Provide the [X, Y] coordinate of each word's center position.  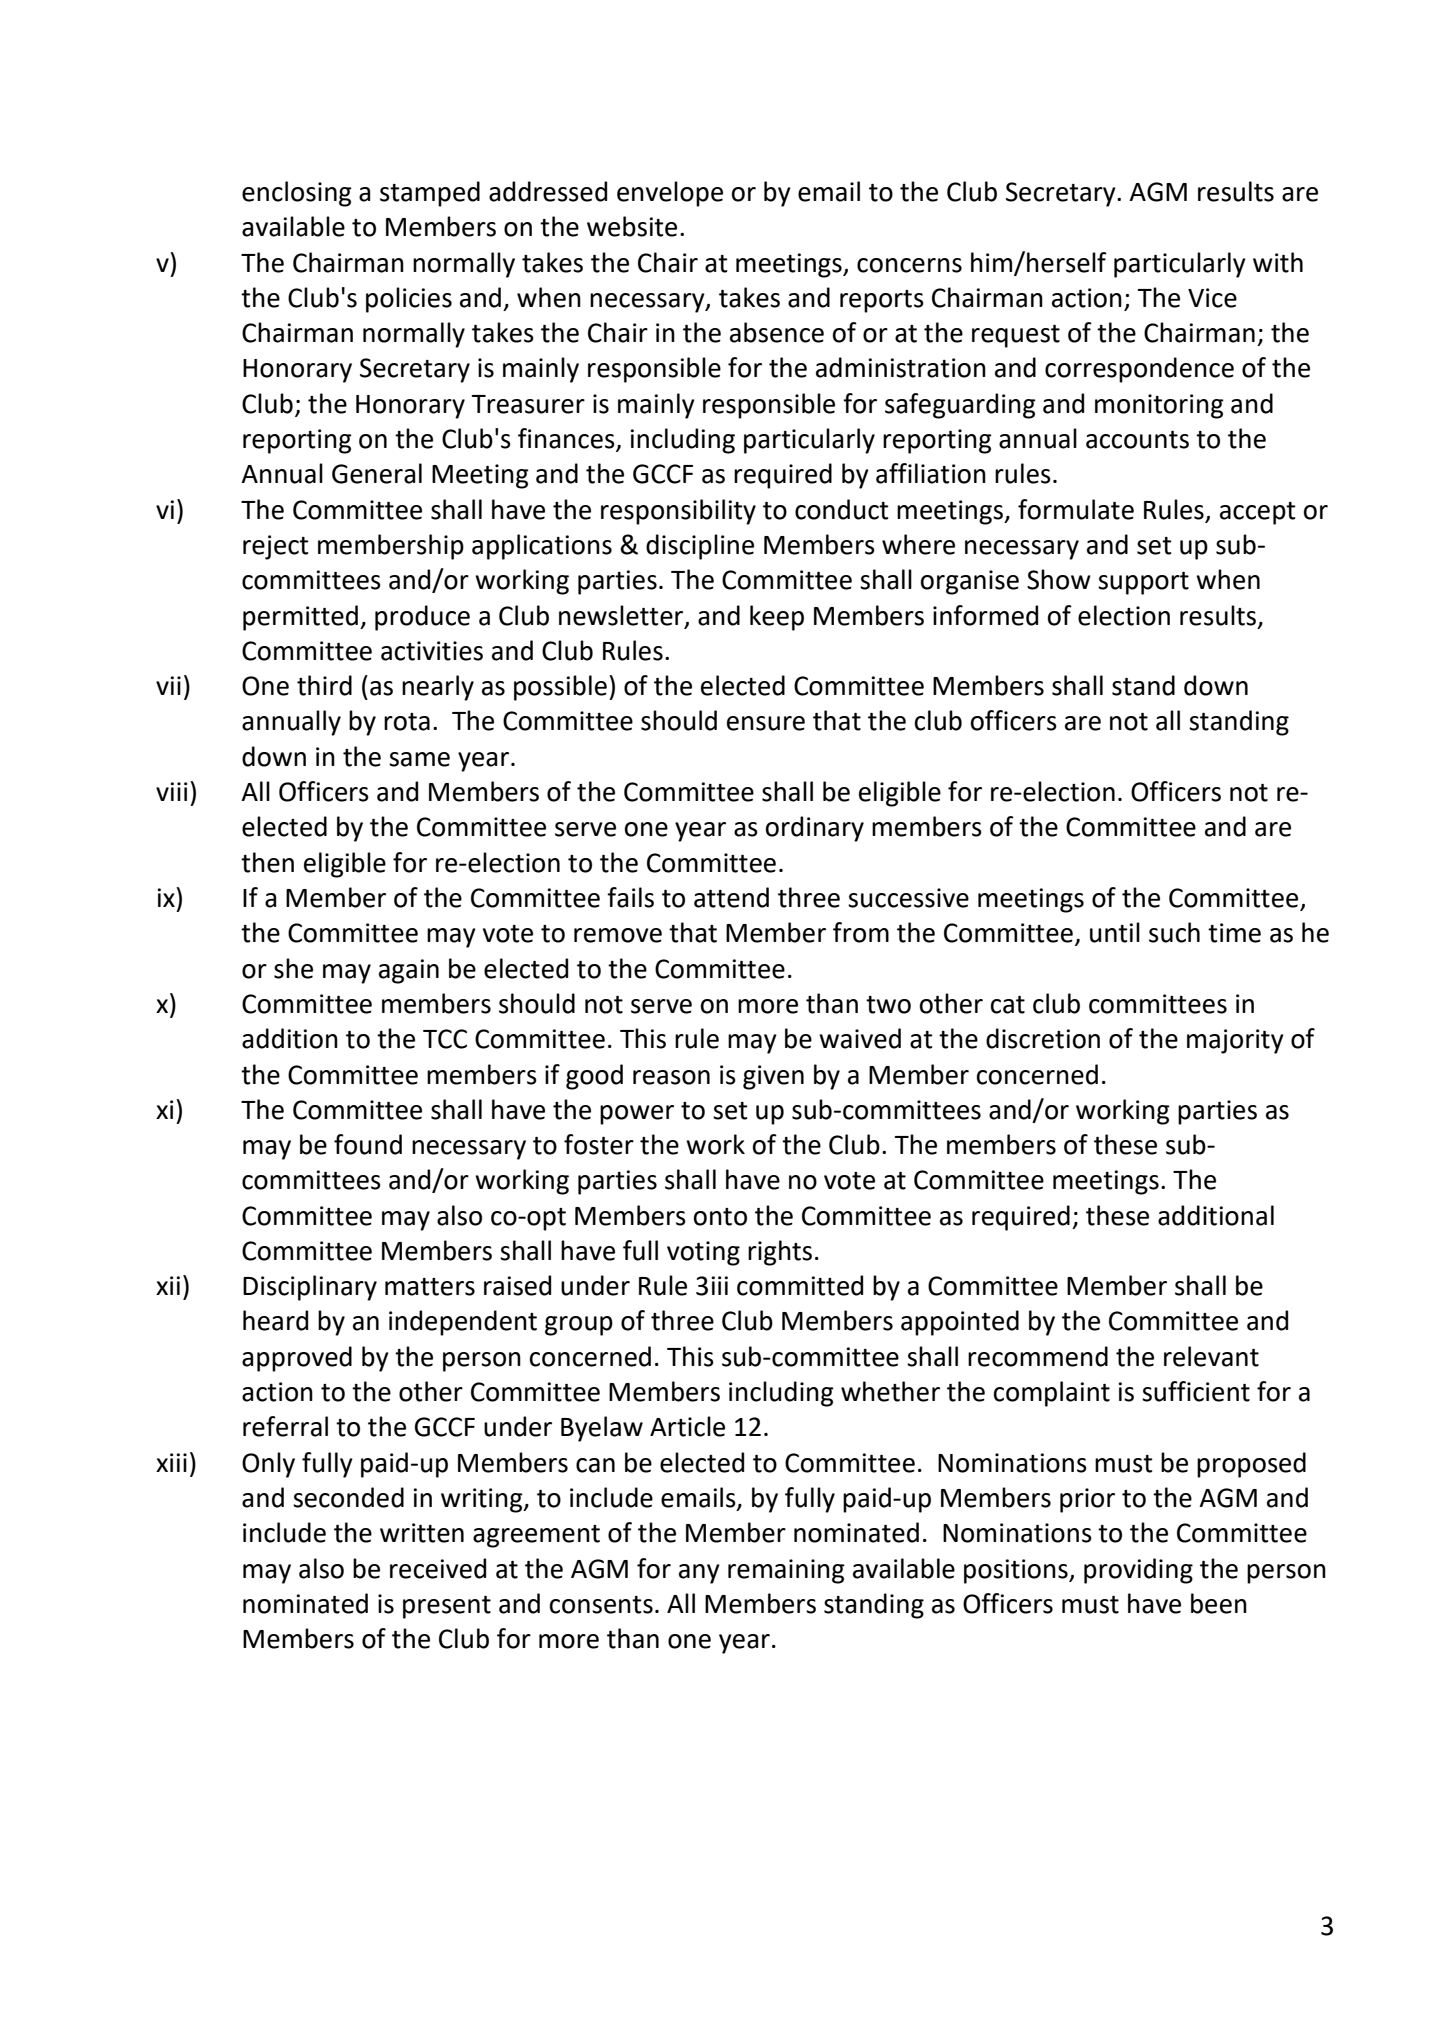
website [632, 226]
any [699, 1574]
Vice [1212, 298]
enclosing [297, 194]
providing [1138, 1571]
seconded [348, 1497]
